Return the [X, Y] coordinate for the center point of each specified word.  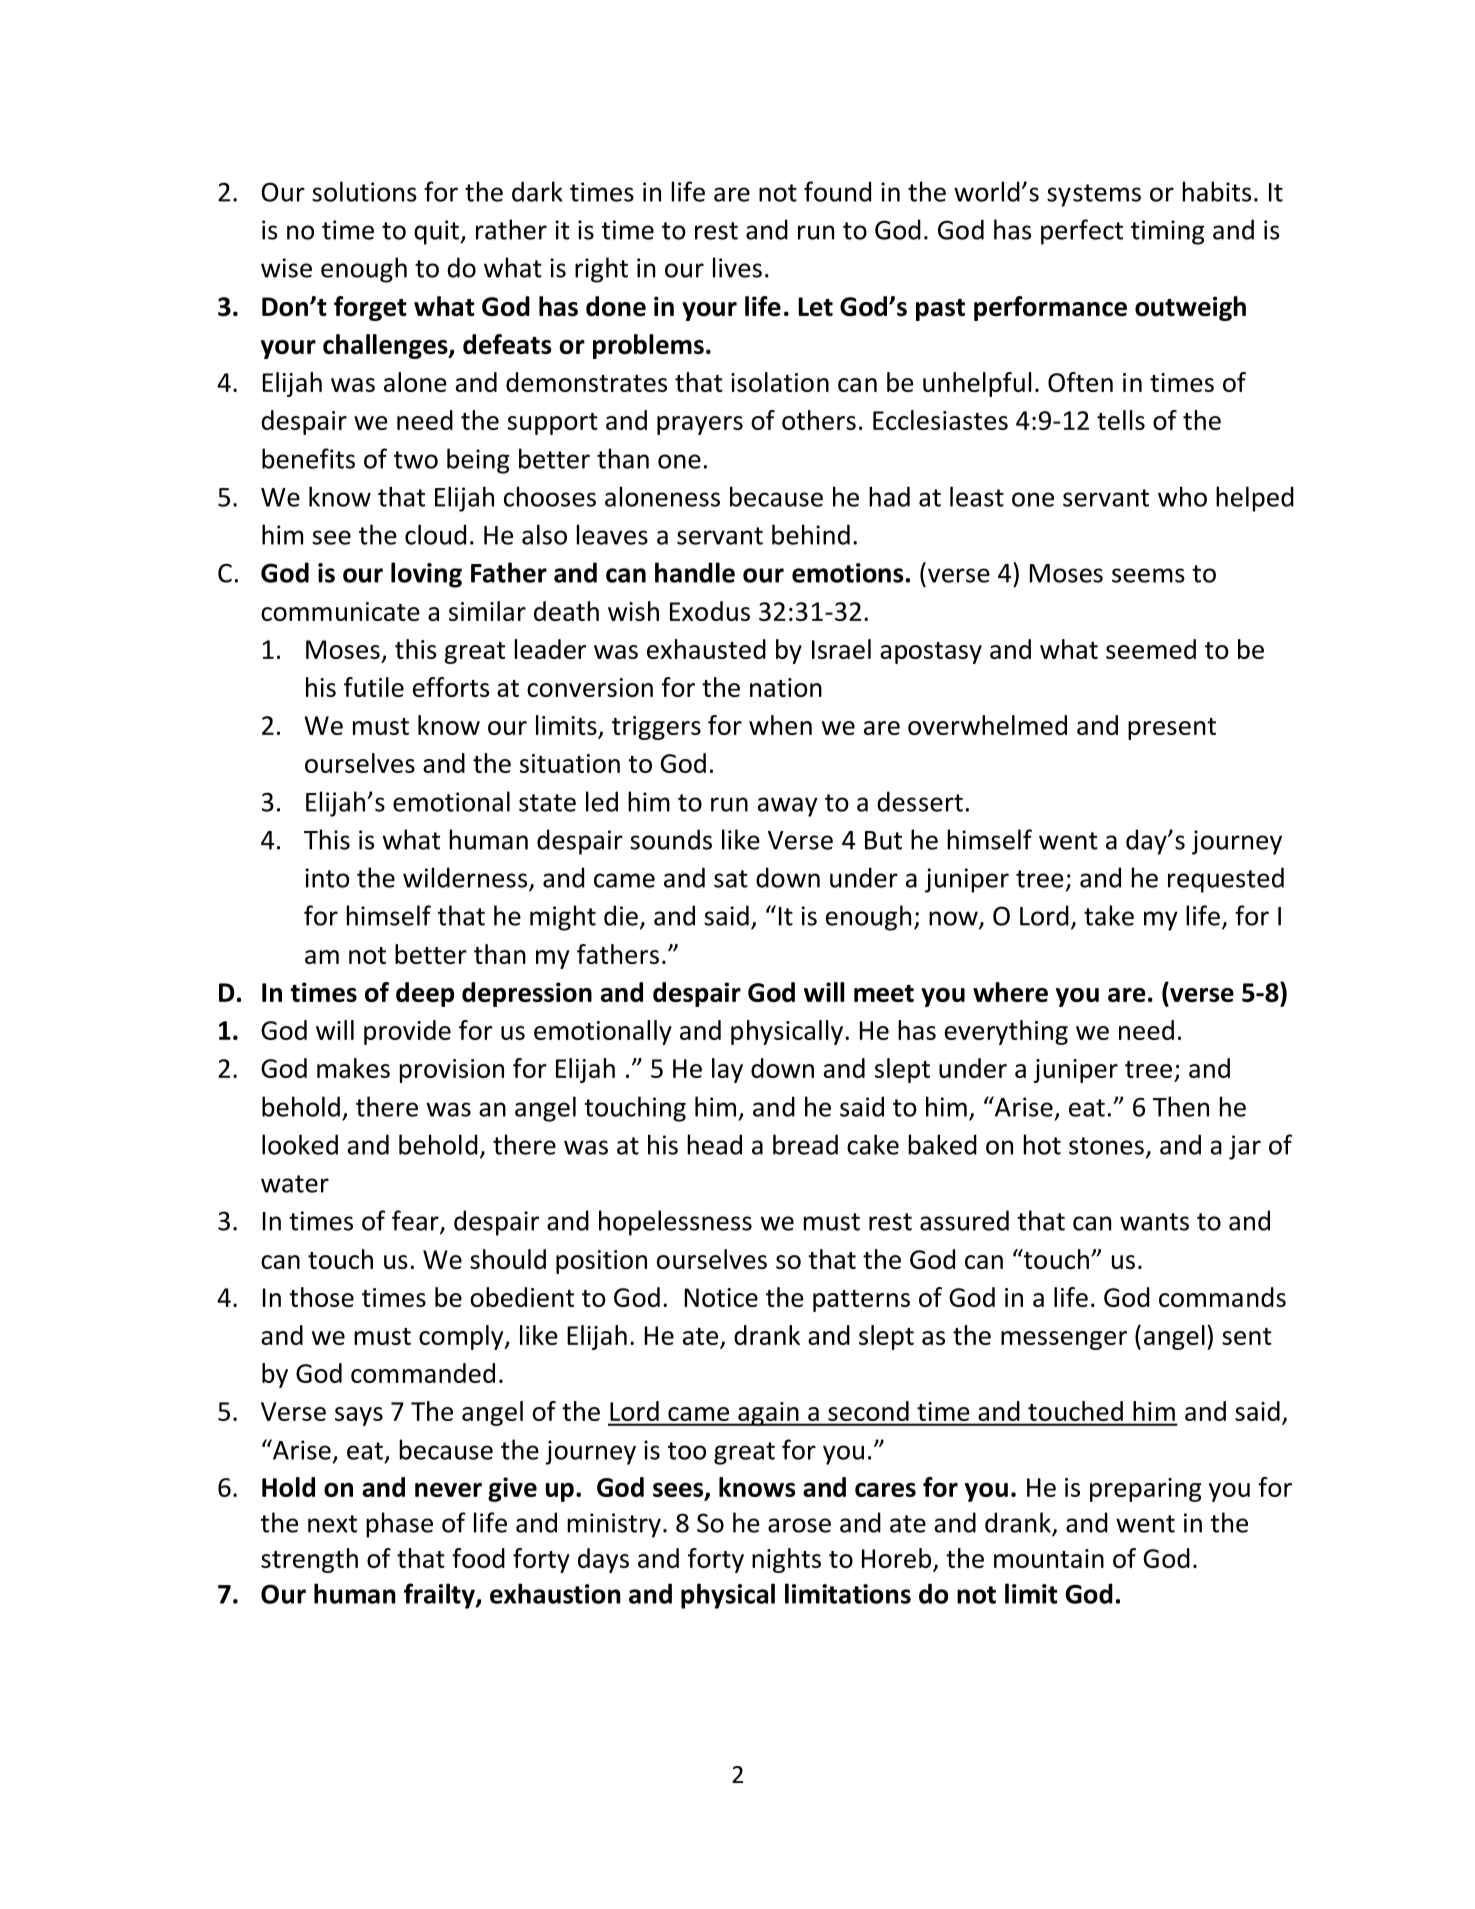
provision [452, 1071]
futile [374, 687]
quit [437, 232]
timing [1167, 232]
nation [786, 687]
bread [805, 1144]
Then [1181, 1106]
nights [786, 1560]
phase [399, 1525]
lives [737, 267]
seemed [1151, 649]
